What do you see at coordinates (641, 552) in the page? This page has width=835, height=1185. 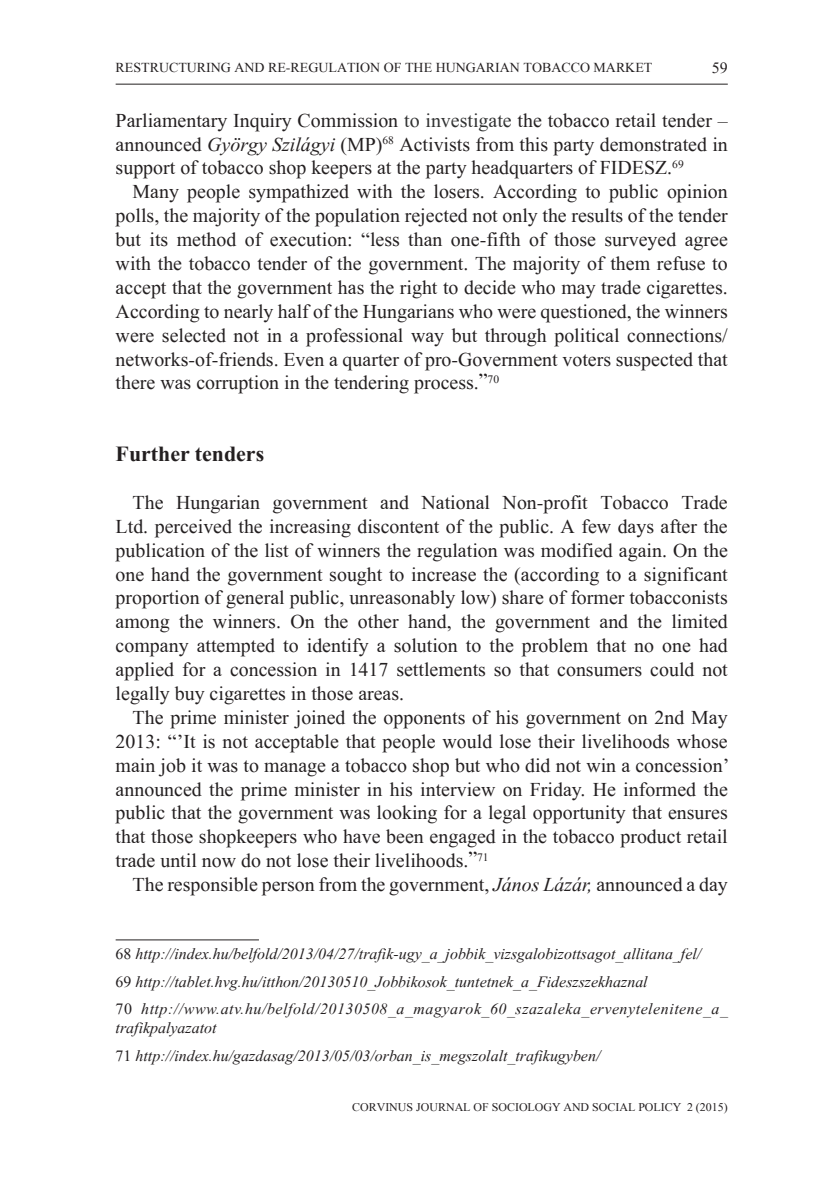 I see `again` at bounding box center [641, 552].
